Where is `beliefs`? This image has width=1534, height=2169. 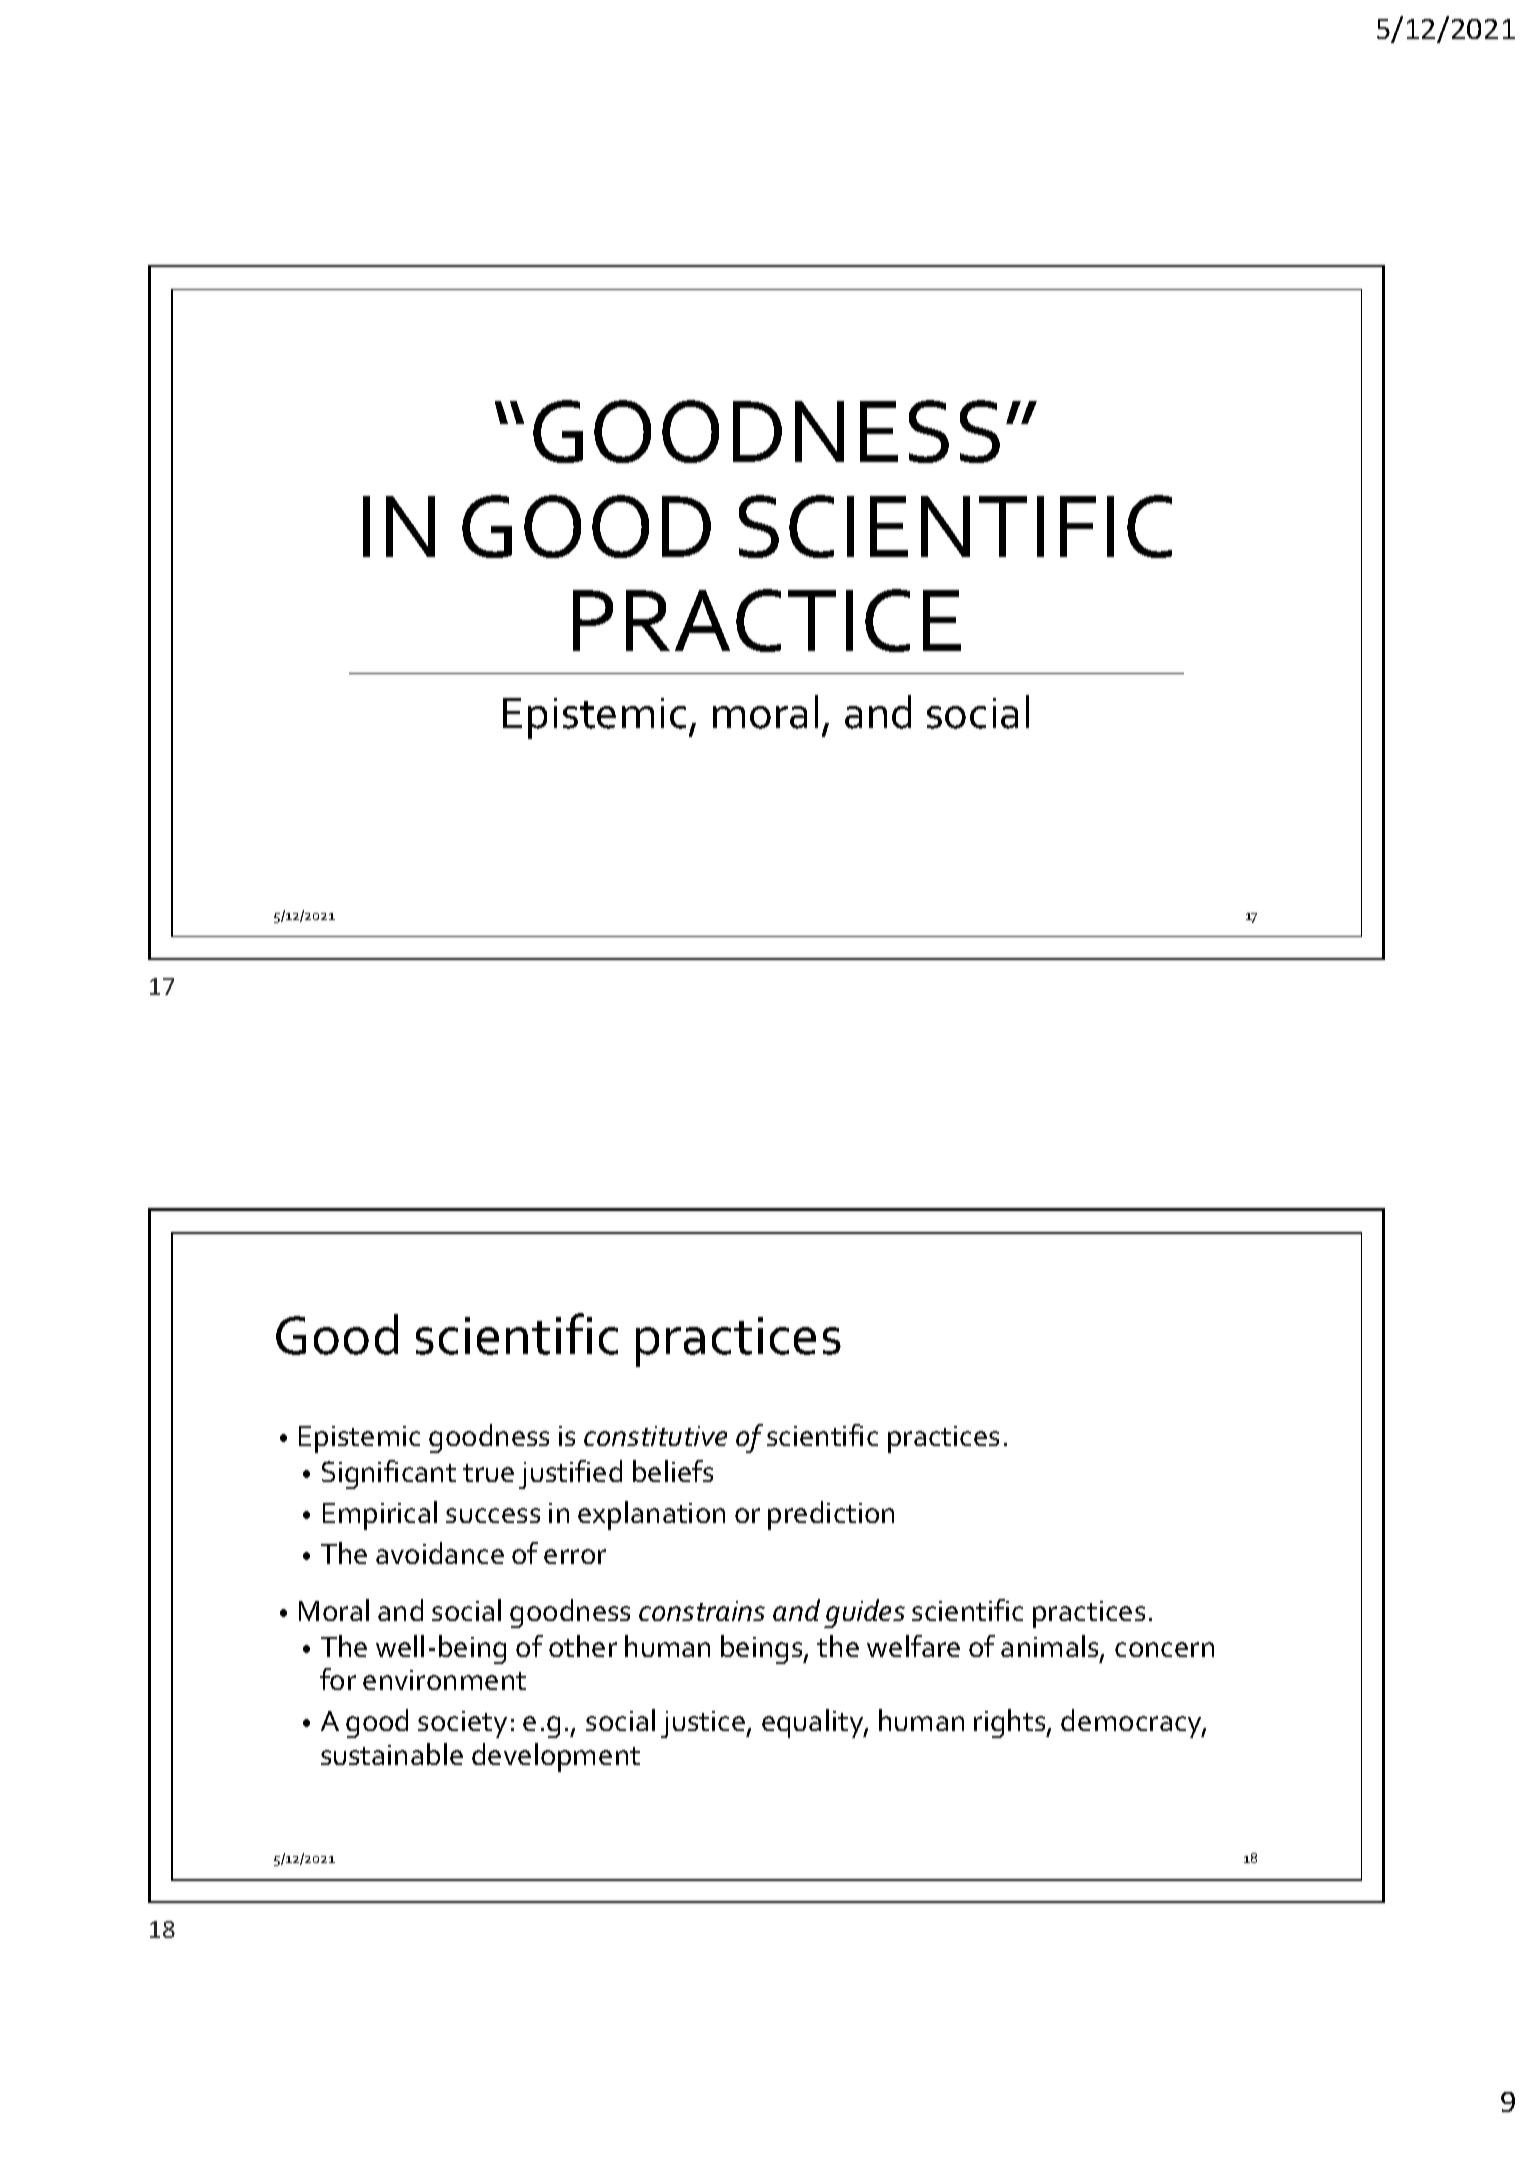
beliefs is located at coordinates (673, 1471).
